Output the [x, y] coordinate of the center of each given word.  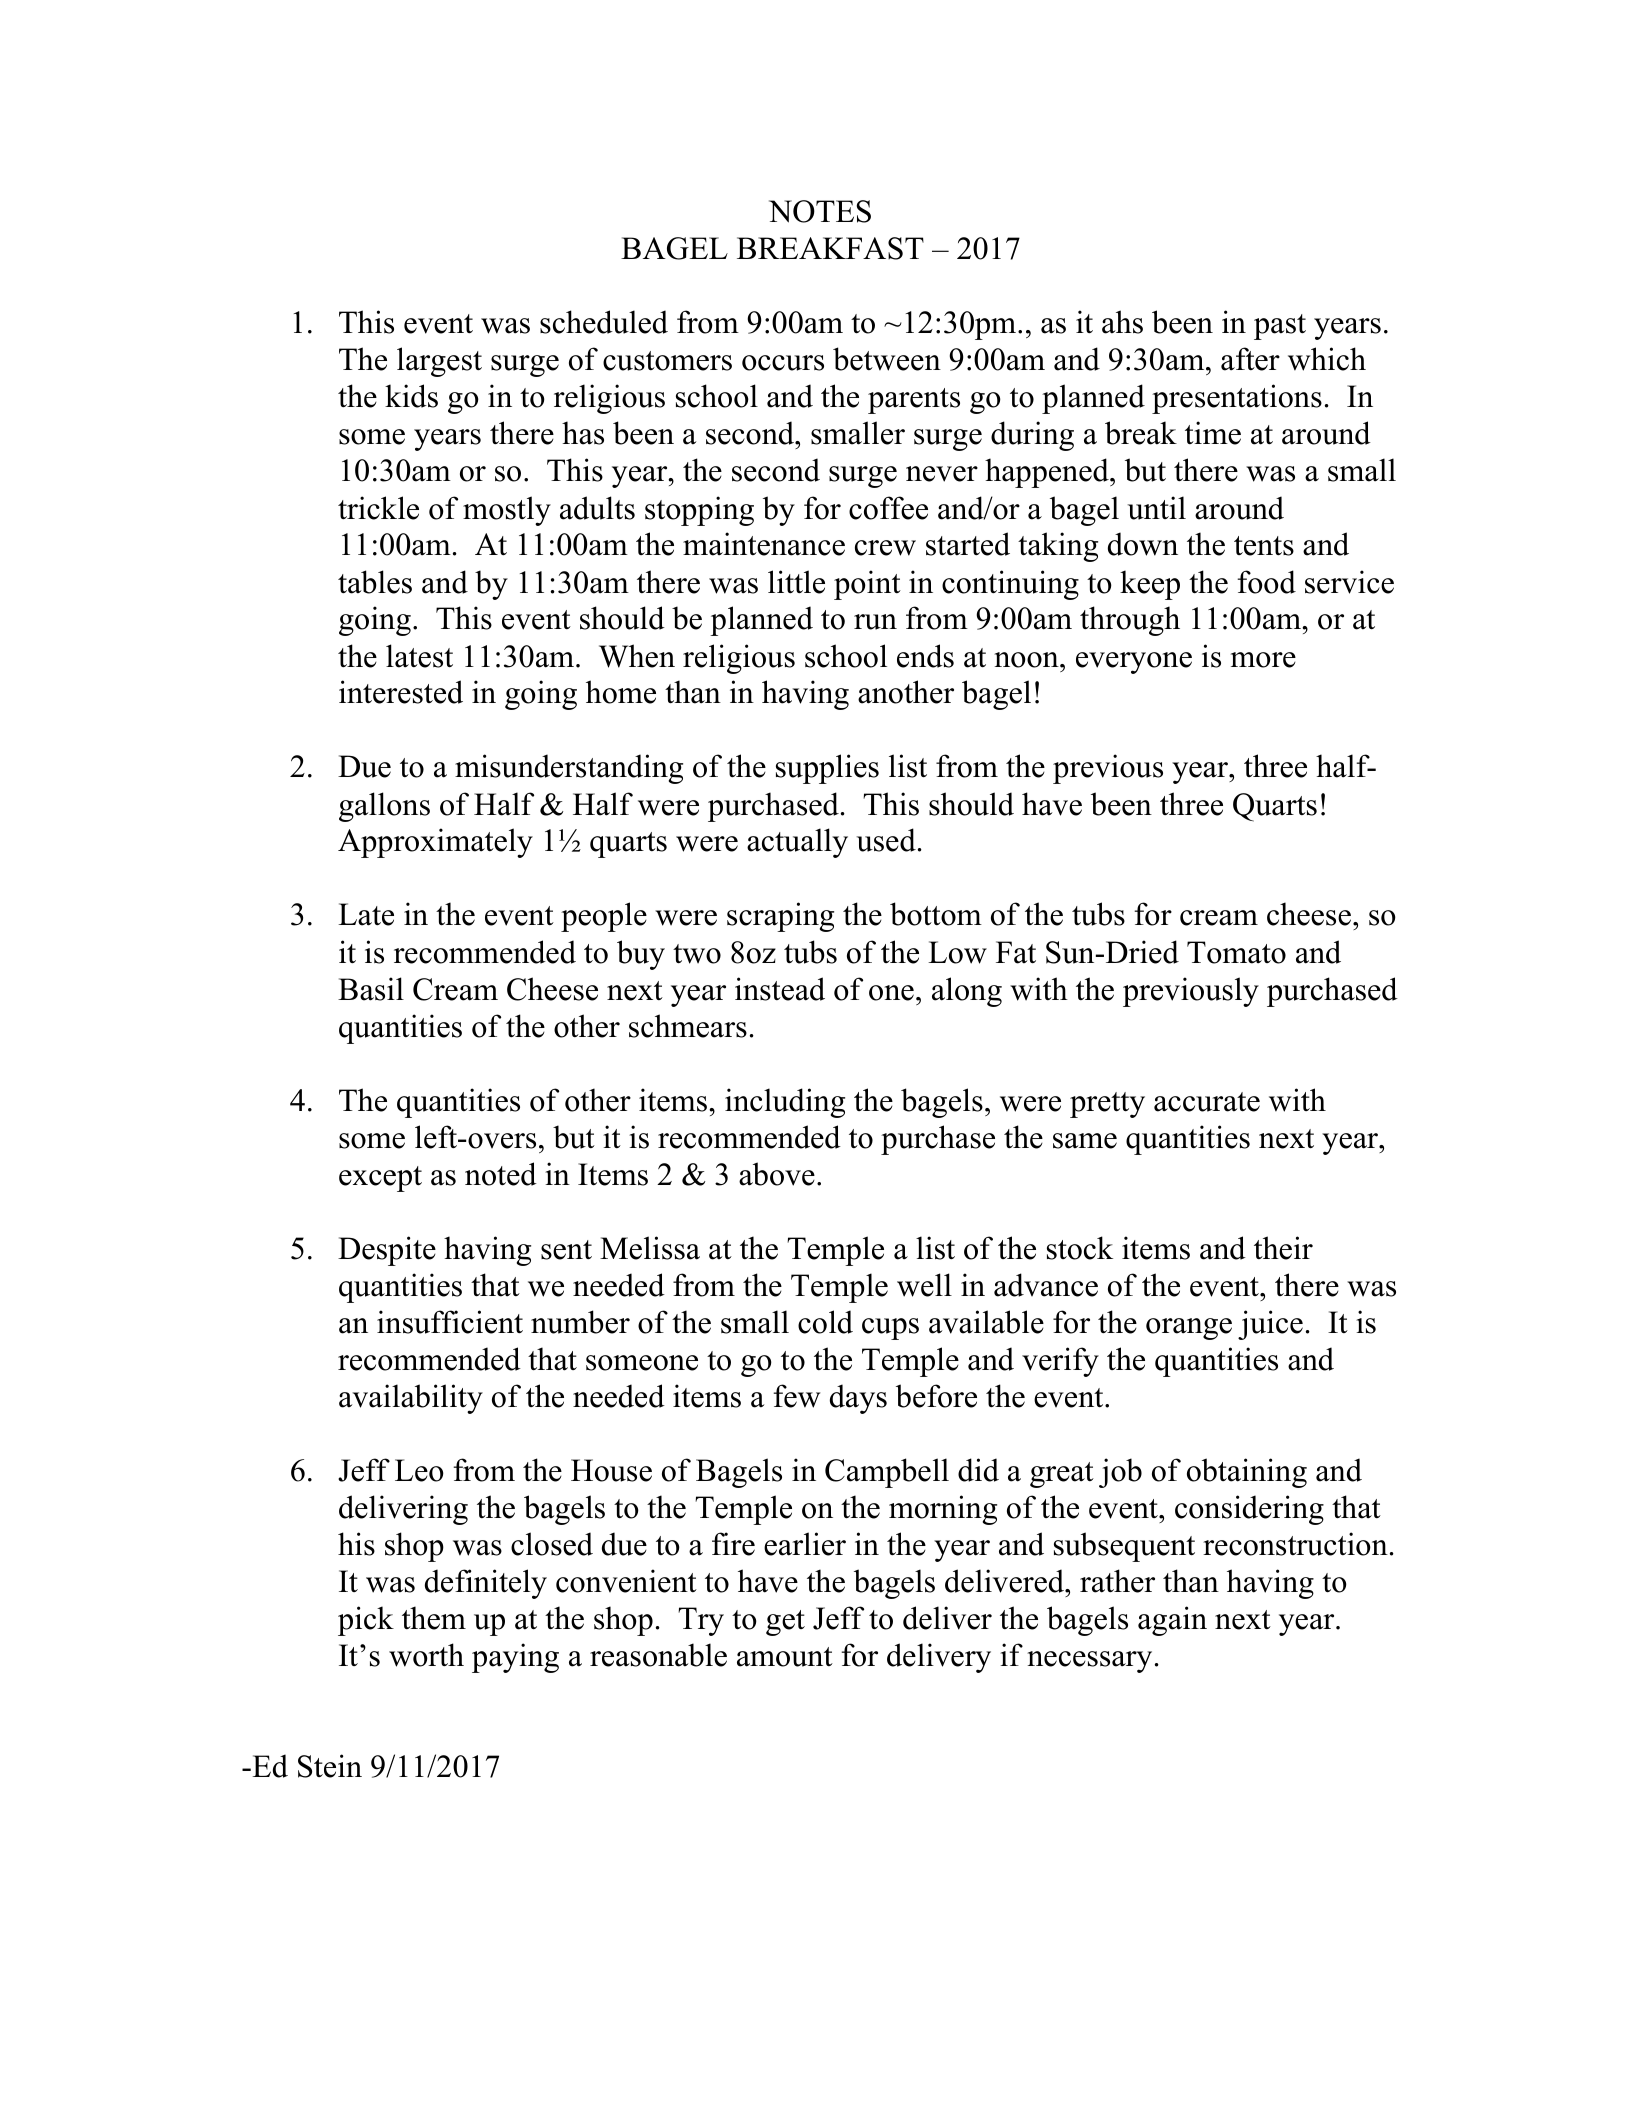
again [1172, 1621]
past [1280, 327]
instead [780, 989]
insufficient [450, 1322]
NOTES [820, 211]
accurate [1207, 1102]
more [1263, 660]
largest [439, 362]
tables [375, 582]
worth [426, 1655]
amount [785, 1657]
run [875, 622]
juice [1270, 1325]
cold [825, 1322]
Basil [371, 989]
